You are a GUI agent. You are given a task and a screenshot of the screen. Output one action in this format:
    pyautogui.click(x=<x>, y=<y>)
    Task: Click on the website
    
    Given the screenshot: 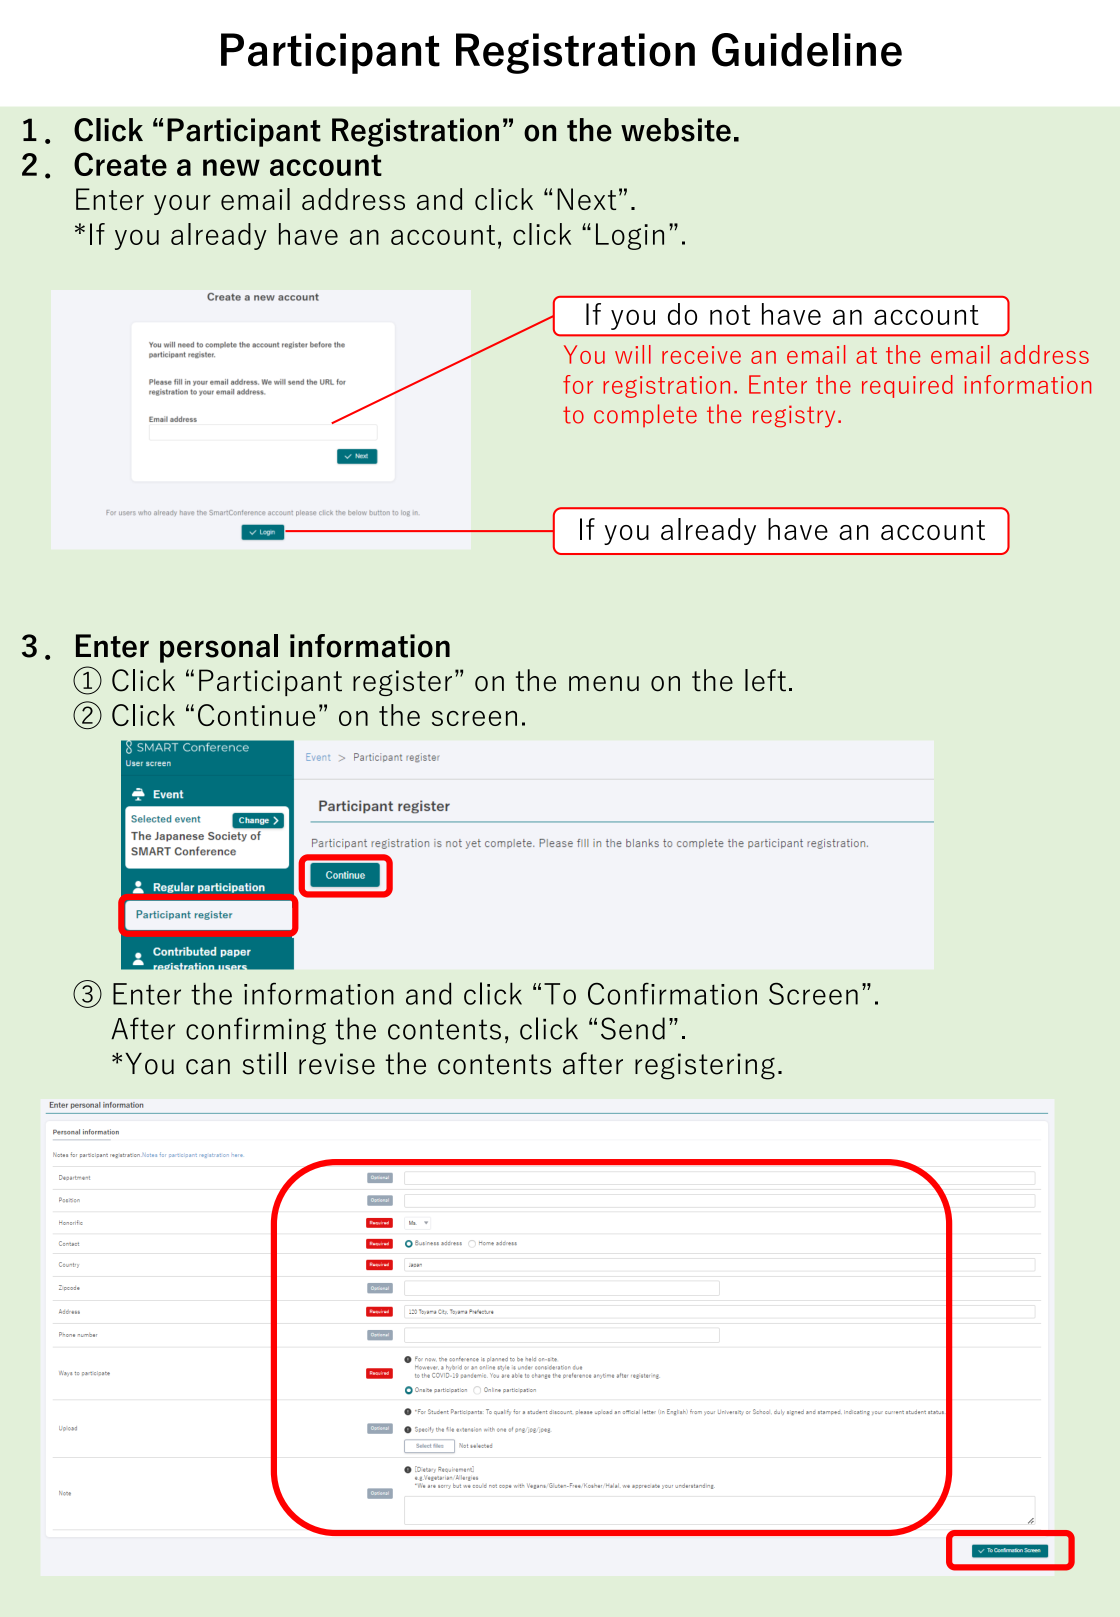 What is the action you would take?
    pyautogui.click(x=676, y=130)
